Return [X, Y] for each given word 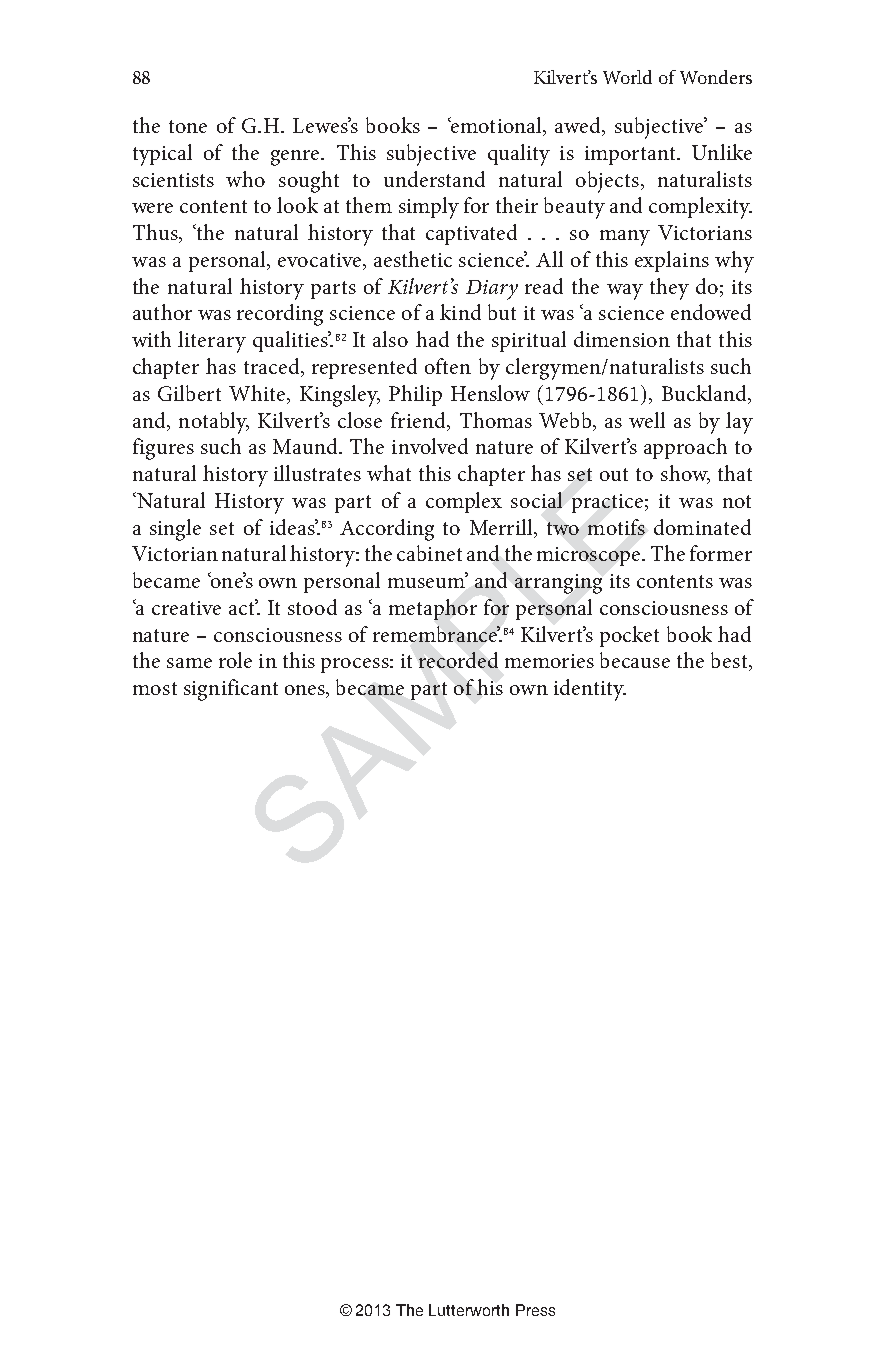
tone [188, 126]
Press [535, 1310]
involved [430, 446]
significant [231, 690]
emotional [496, 126]
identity [590, 690]
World [627, 77]
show [685, 474]
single [175, 530]
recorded [458, 660]
